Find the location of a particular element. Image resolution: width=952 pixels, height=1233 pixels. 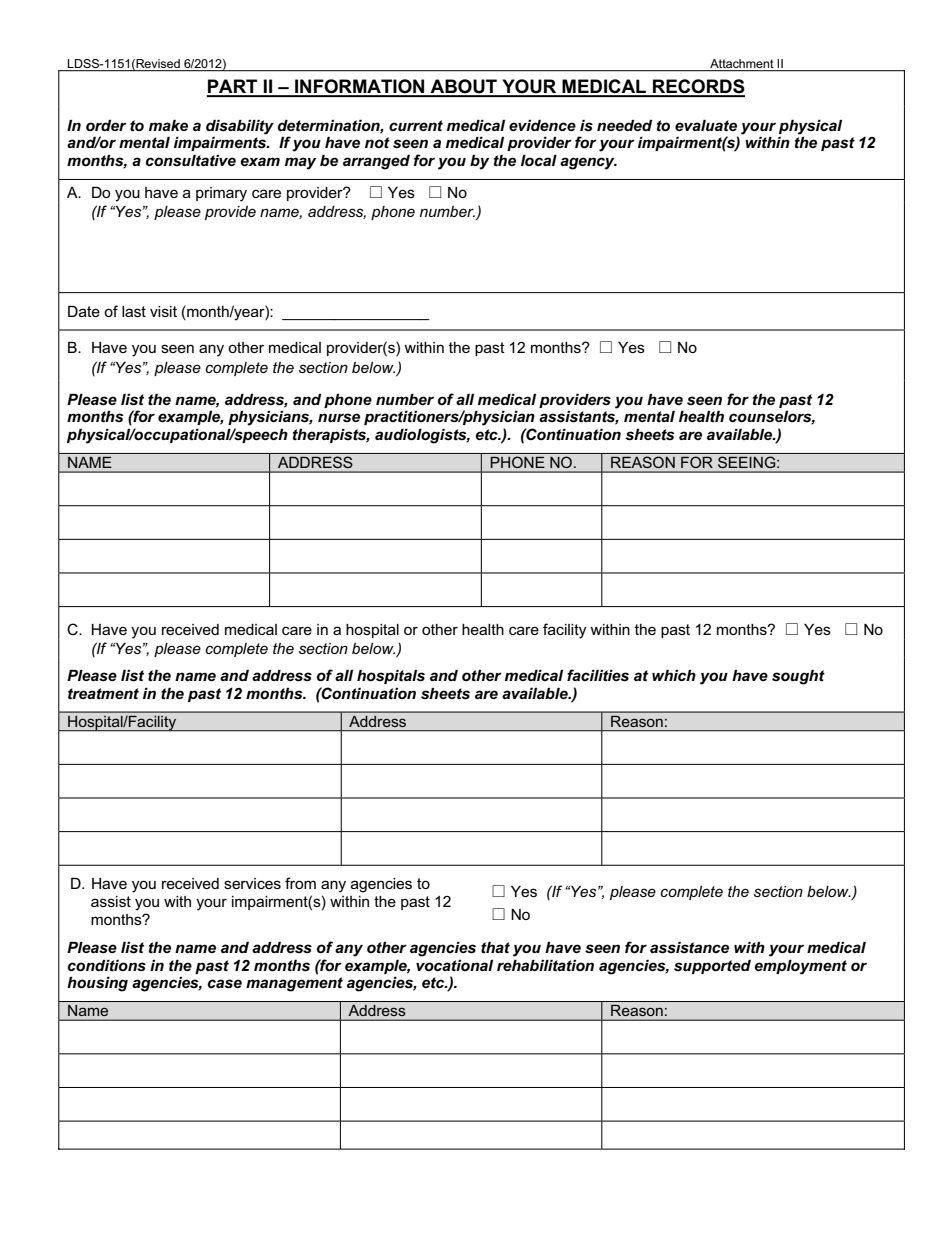

conditions is located at coordinates (107, 965).
